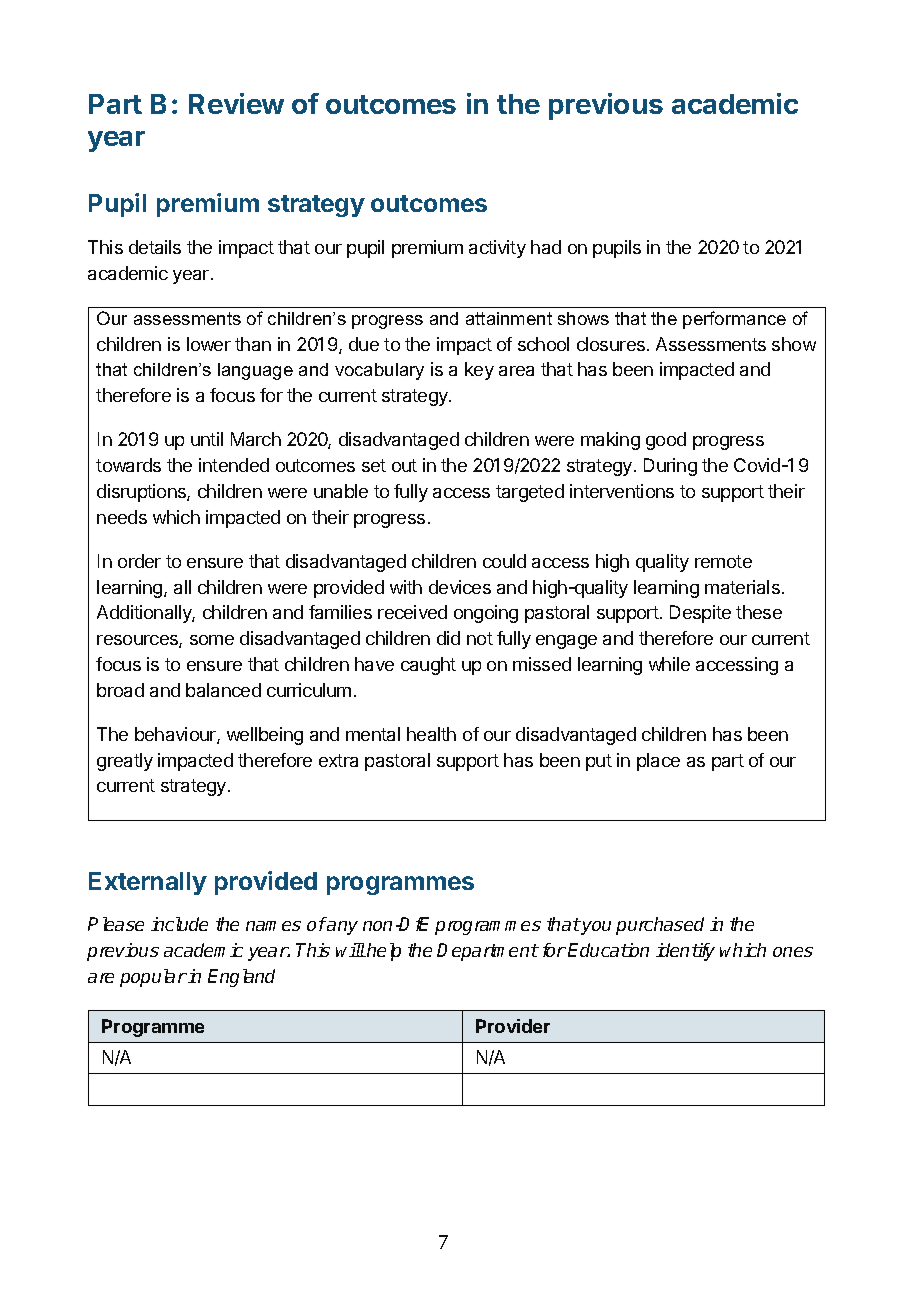 Image resolution: width=924 pixels, height=1308 pixels. Describe the element at coordinates (658, 762) in the screenshot. I see `place` at that location.
